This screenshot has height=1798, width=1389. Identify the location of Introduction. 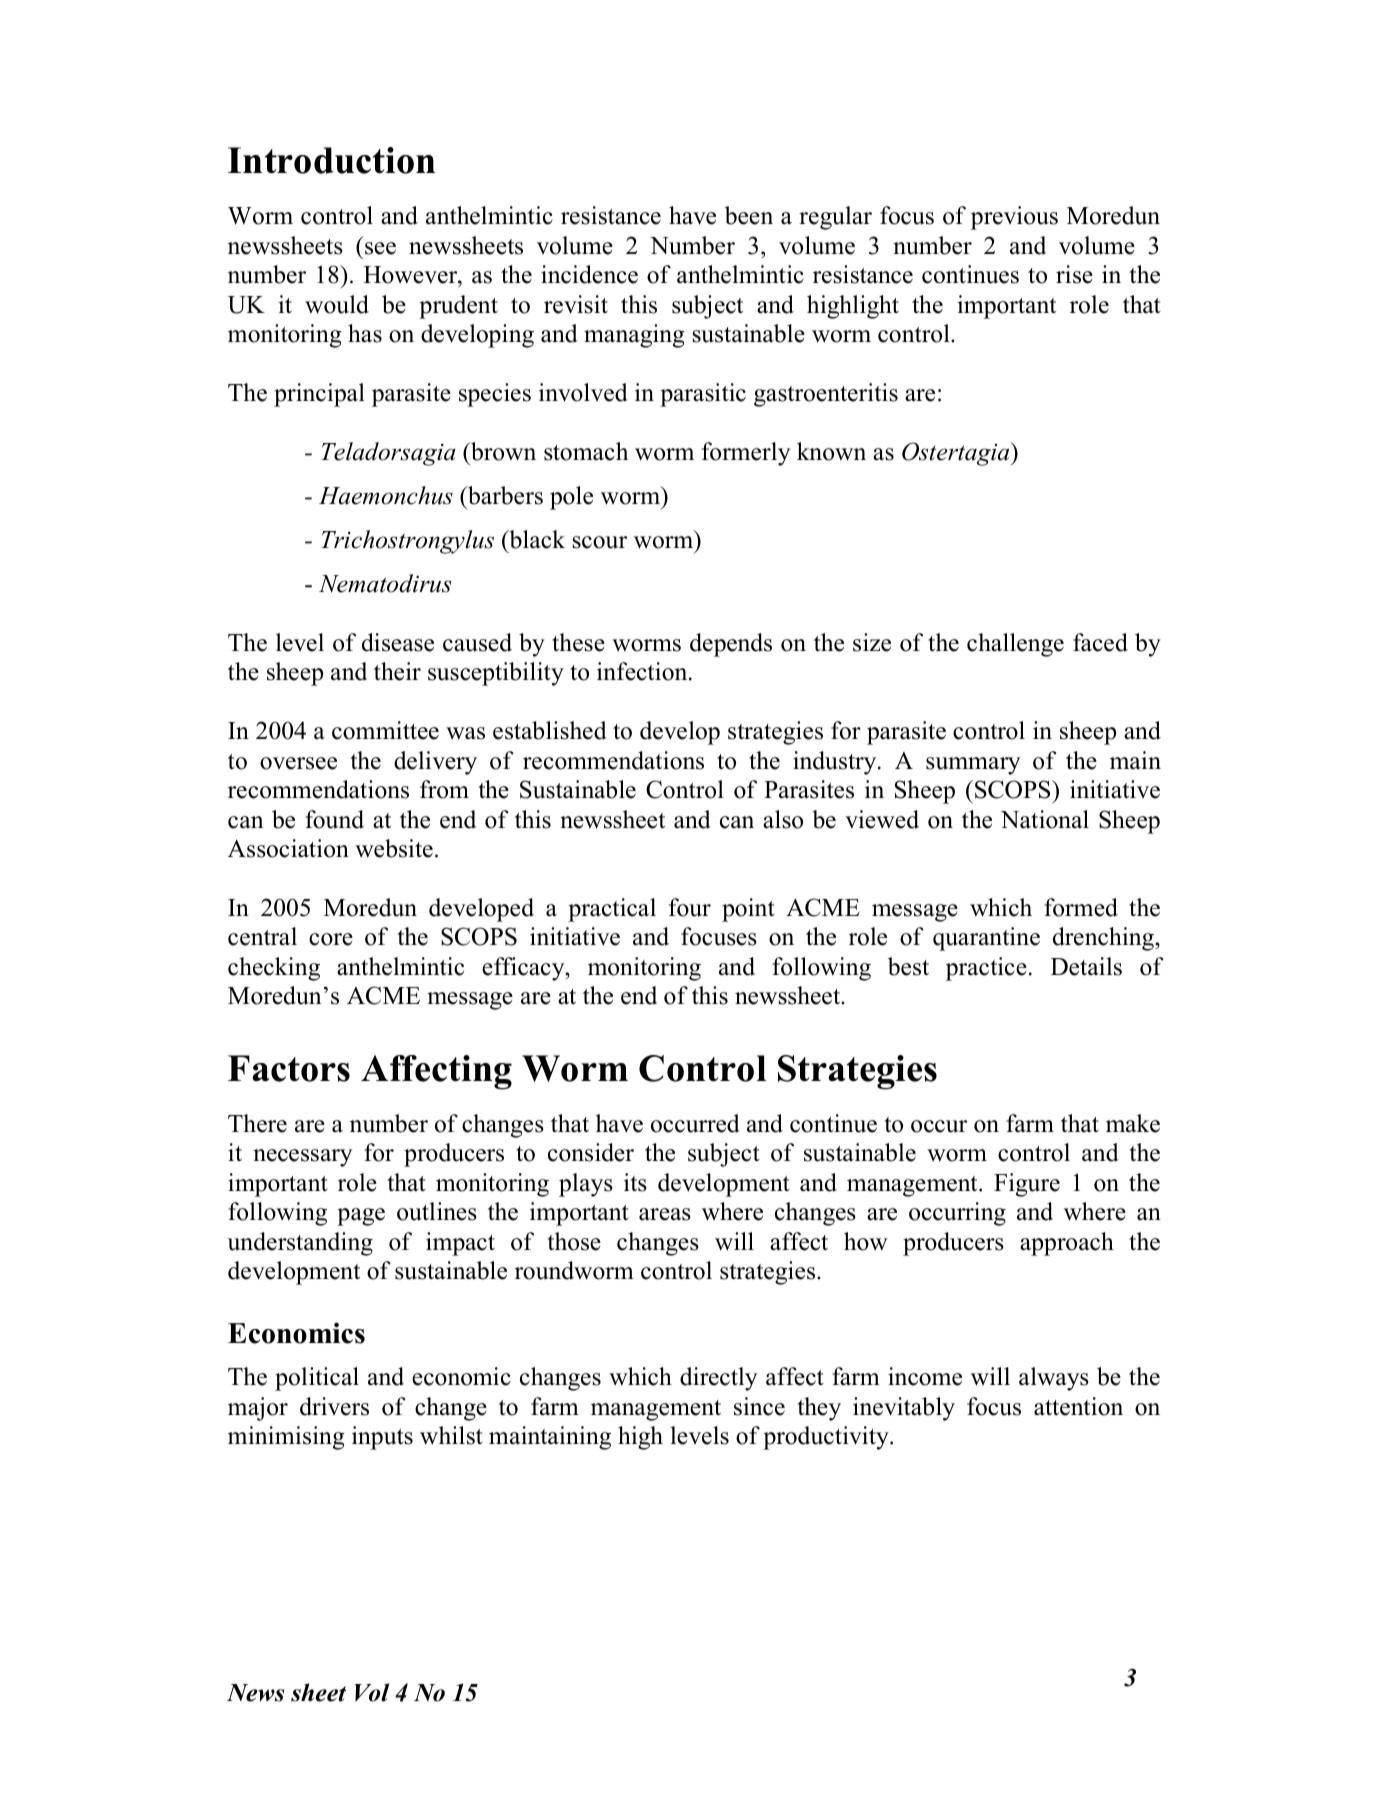
(331, 160).
